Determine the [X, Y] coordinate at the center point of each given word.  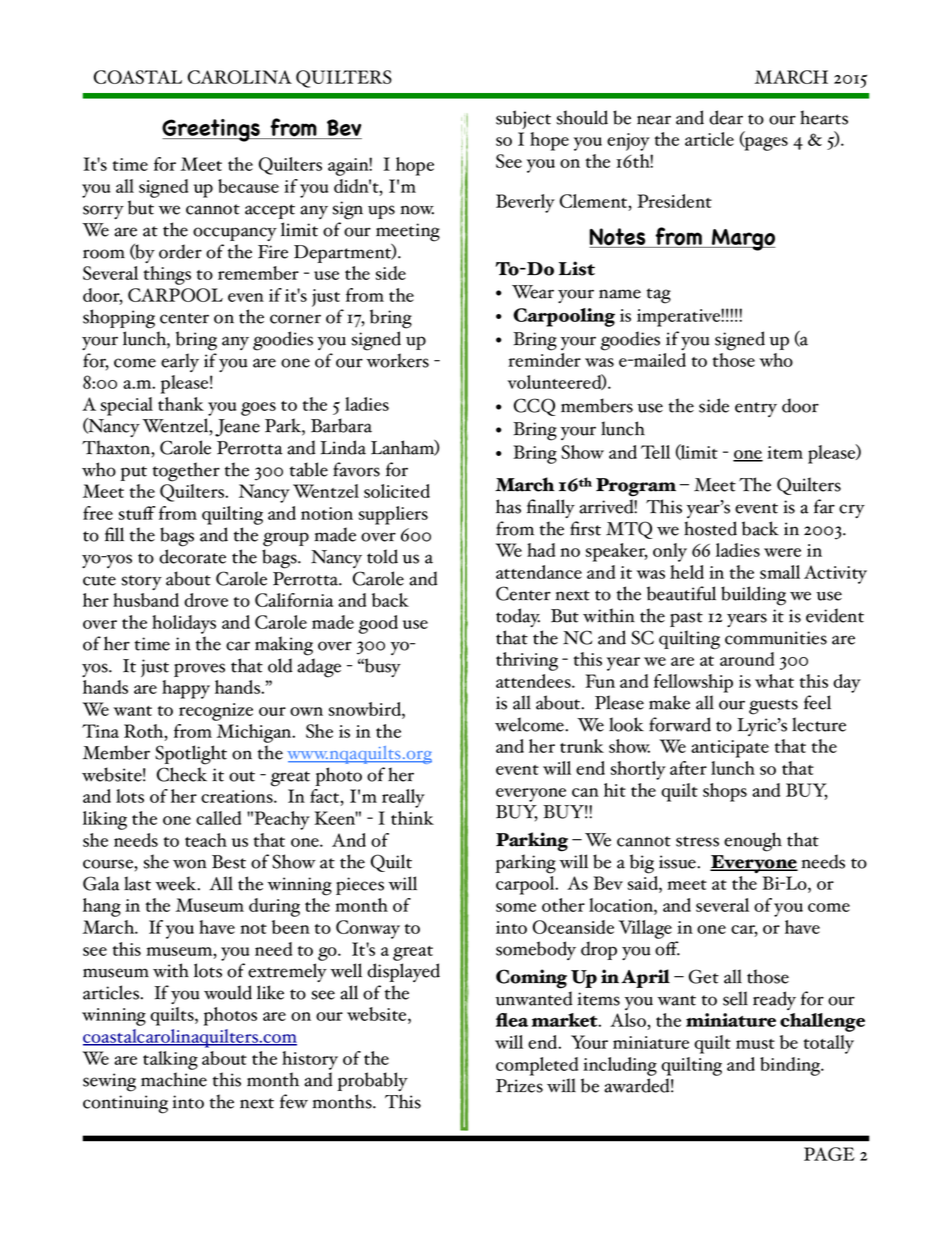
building [753, 596]
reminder [544, 360]
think [412, 818]
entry [756, 409]
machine [174, 1079]
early [180, 362]
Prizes [519, 1086]
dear [726, 117]
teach [206, 840]
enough [753, 842]
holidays [184, 624]
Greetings [212, 130]
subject [523, 119]
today [518, 617]
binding [791, 1066]
